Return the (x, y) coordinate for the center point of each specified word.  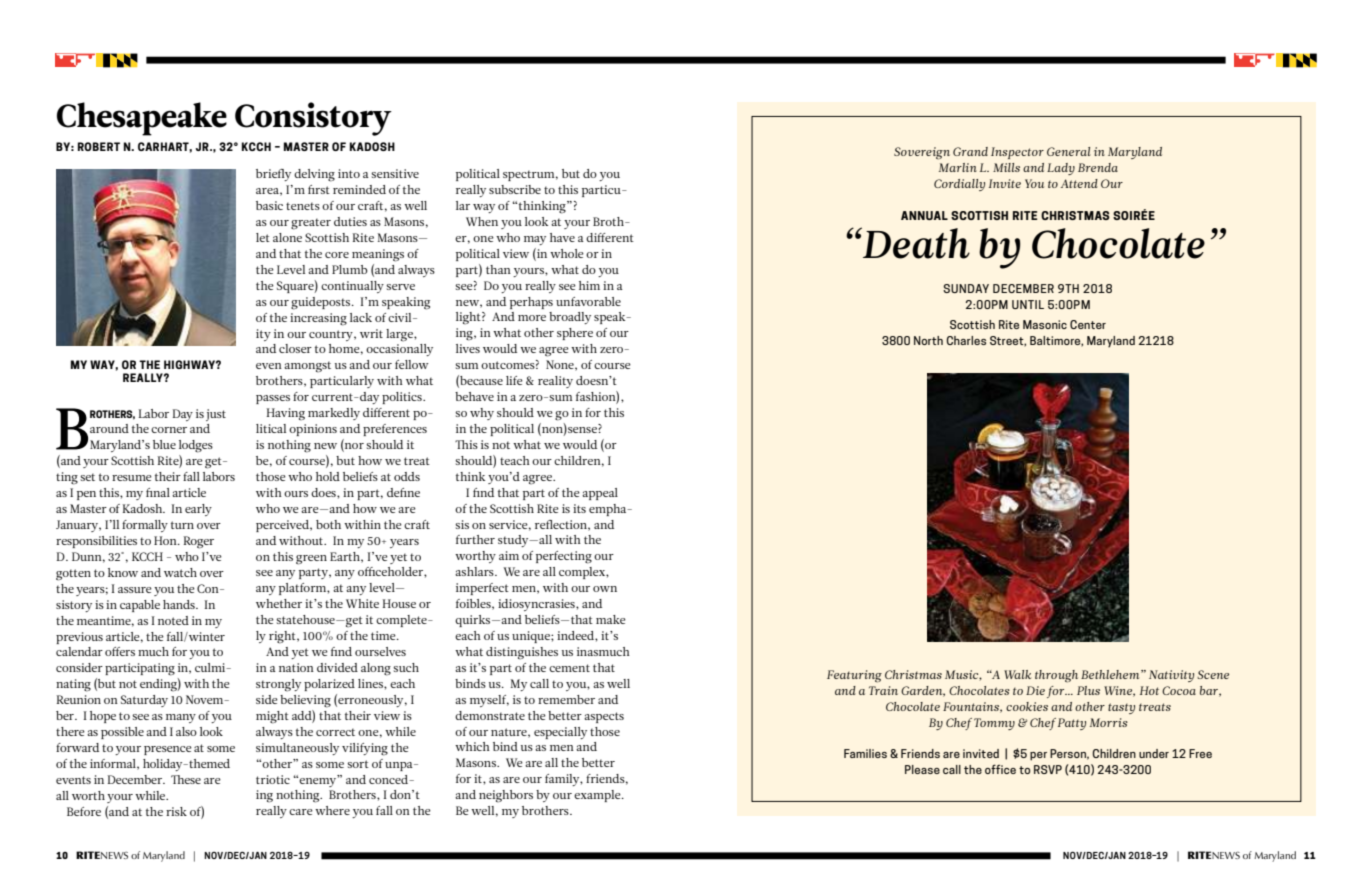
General (1069, 151)
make (611, 619)
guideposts (322, 303)
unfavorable (588, 301)
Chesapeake (142, 119)
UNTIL (1028, 304)
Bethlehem (1111, 674)
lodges (196, 446)
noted (173, 620)
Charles (966, 340)
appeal (600, 494)
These (186, 779)
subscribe (515, 189)
